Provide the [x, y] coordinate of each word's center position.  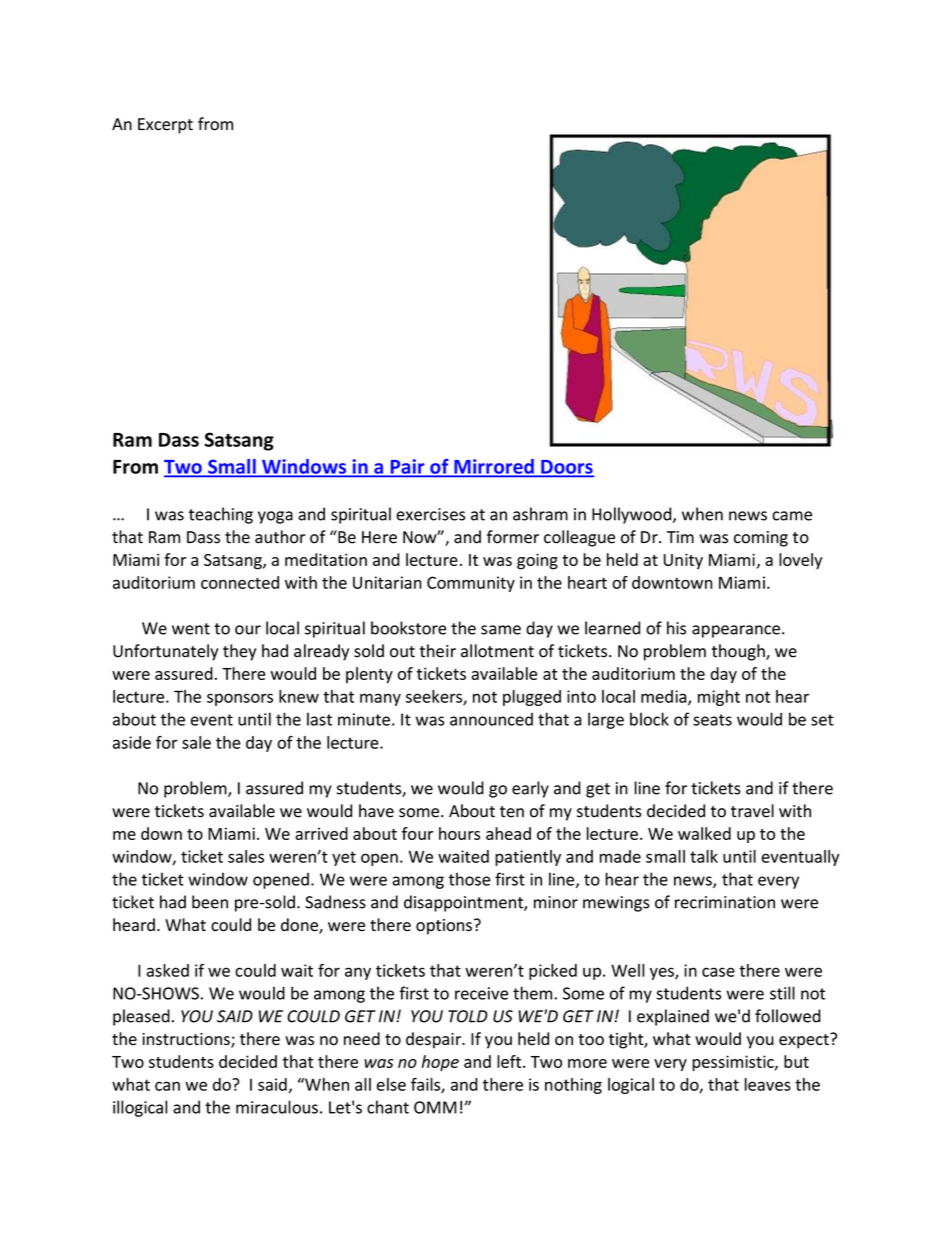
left [510, 1061]
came [792, 516]
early [530, 789]
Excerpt [165, 126]
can [167, 1086]
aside [132, 742]
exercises [430, 514]
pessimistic [734, 1063]
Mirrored [494, 467]
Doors [566, 468]
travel [752, 811]
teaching [221, 515]
